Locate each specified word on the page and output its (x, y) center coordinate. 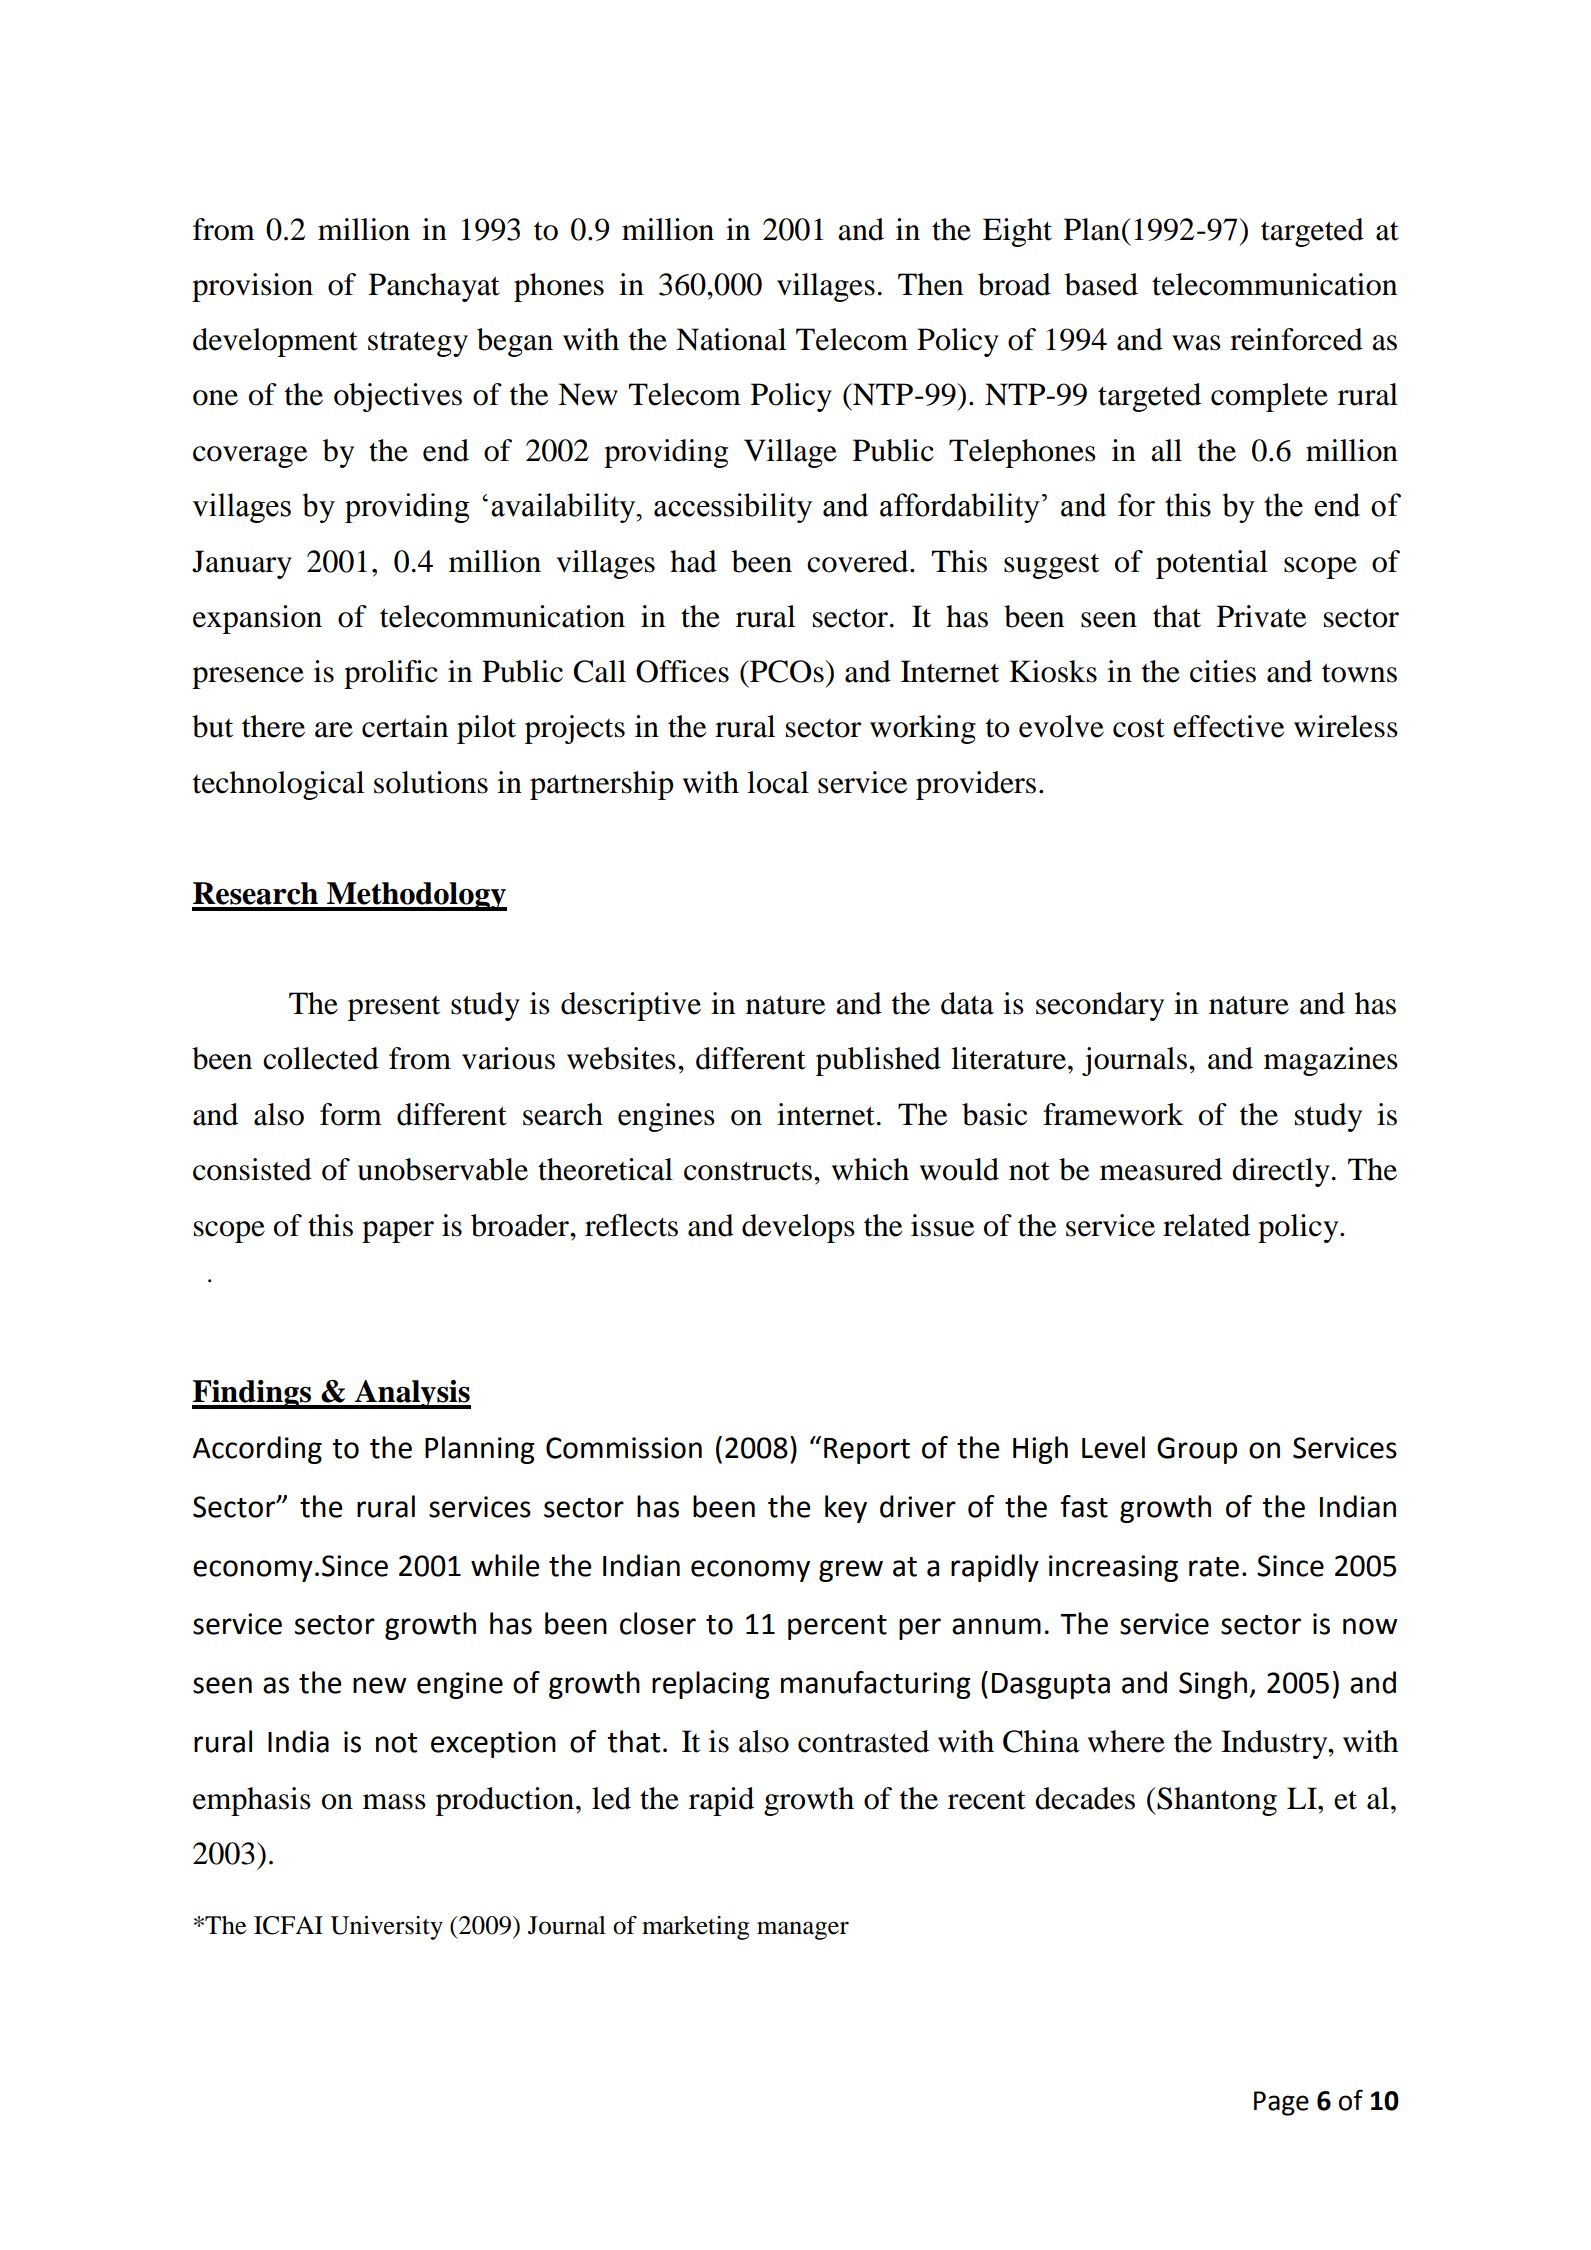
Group (1197, 1450)
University (386, 1928)
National (731, 339)
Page (1281, 2103)
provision (252, 287)
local (778, 782)
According (257, 1450)
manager (803, 1930)
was (1196, 343)
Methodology (416, 896)
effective (1228, 726)
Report (867, 1451)
